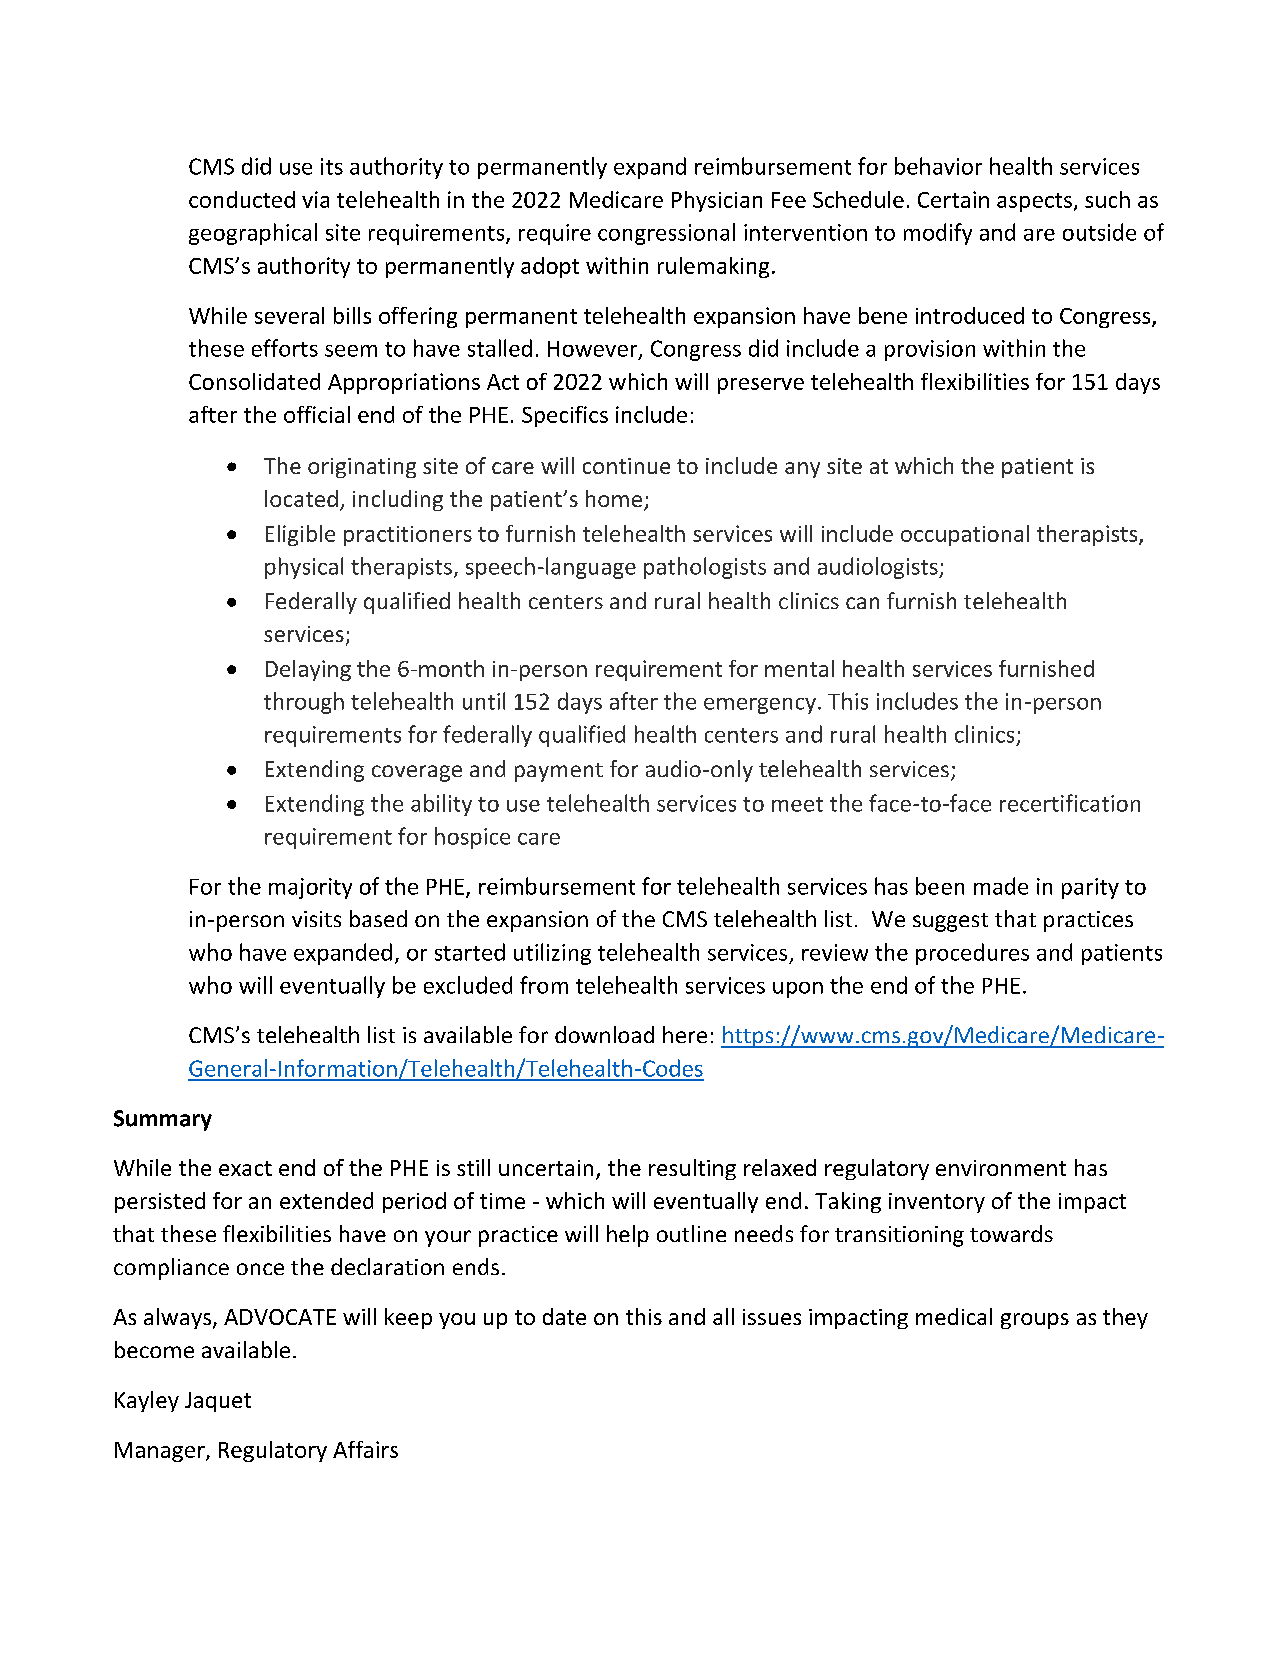  I want to click on majority, so click(310, 888).
